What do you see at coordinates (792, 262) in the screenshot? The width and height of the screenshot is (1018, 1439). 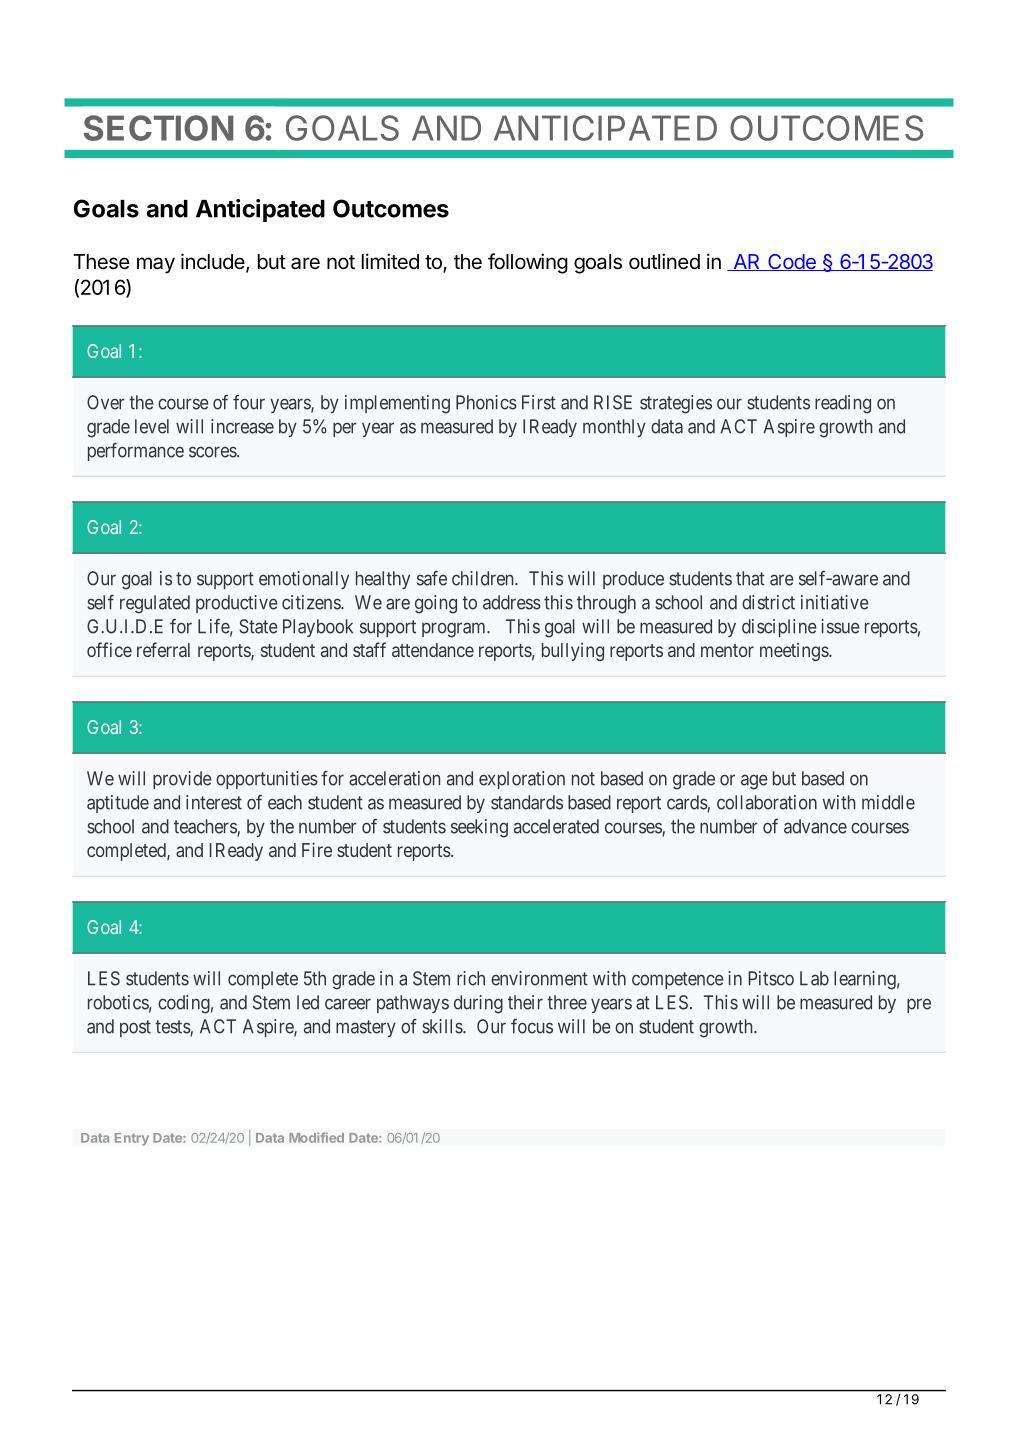 I see `Code` at bounding box center [792, 262].
